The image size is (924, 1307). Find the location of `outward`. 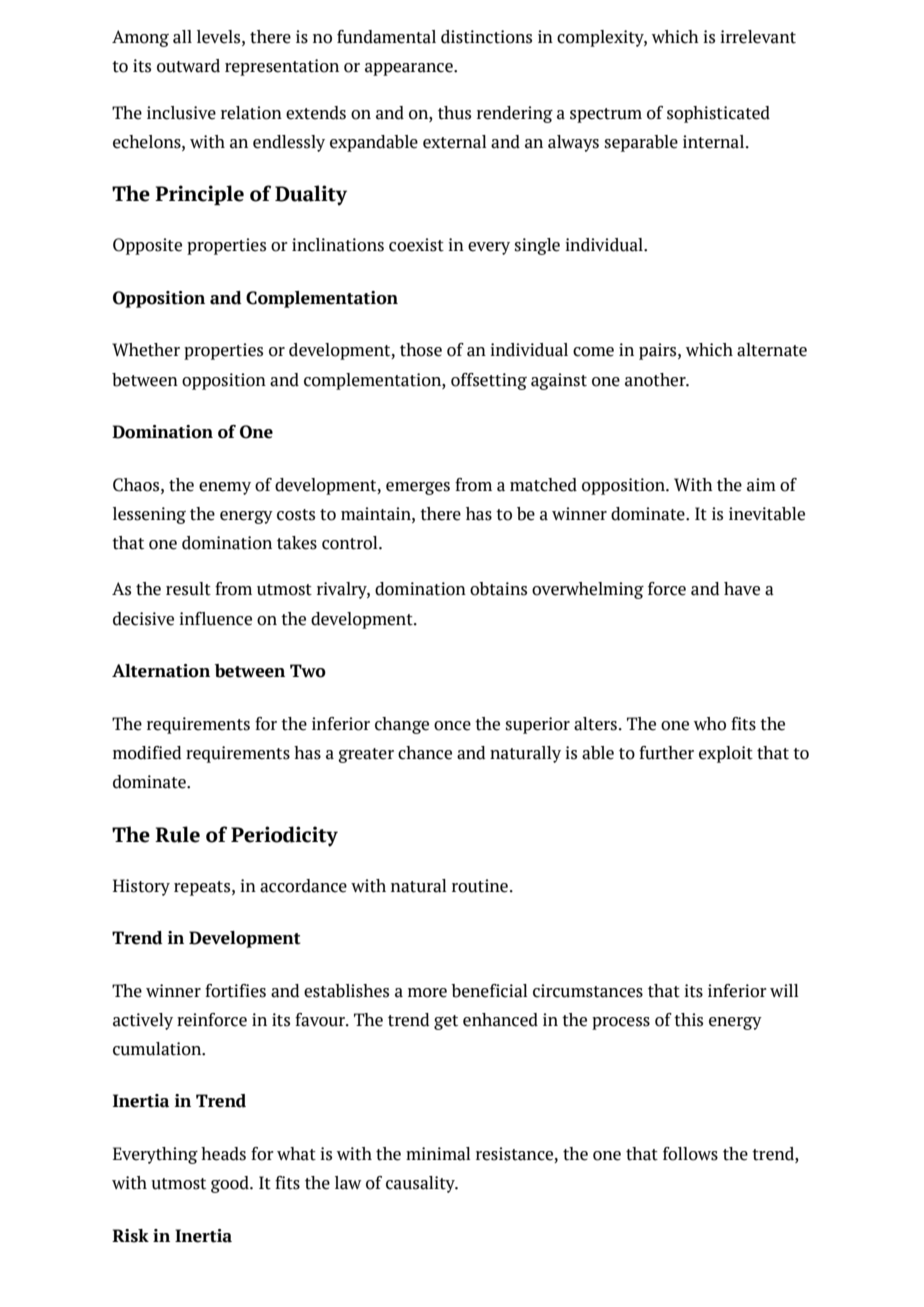

outward is located at coordinates (188, 66).
